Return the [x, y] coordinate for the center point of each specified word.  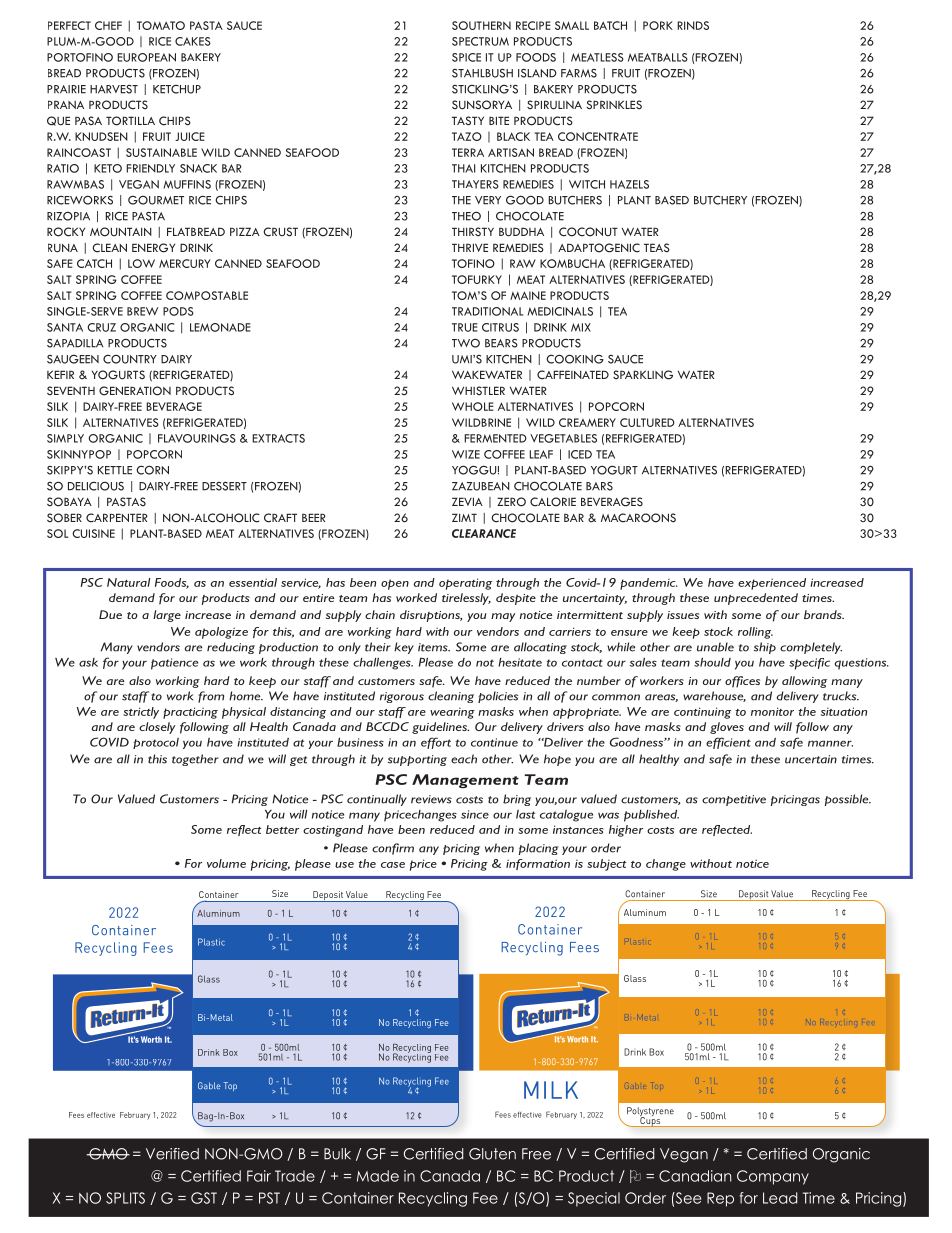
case [393, 865]
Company [773, 1177]
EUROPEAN [146, 57]
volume [226, 863]
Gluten [492, 1154]
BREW [142, 311]
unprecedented [756, 599]
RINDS [693, 25]
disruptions [431, 616]
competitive [734, 800]
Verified [172, 1154]
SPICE [466, 57]
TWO [466, 343]
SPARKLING [643, 375]
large [167, 616]
